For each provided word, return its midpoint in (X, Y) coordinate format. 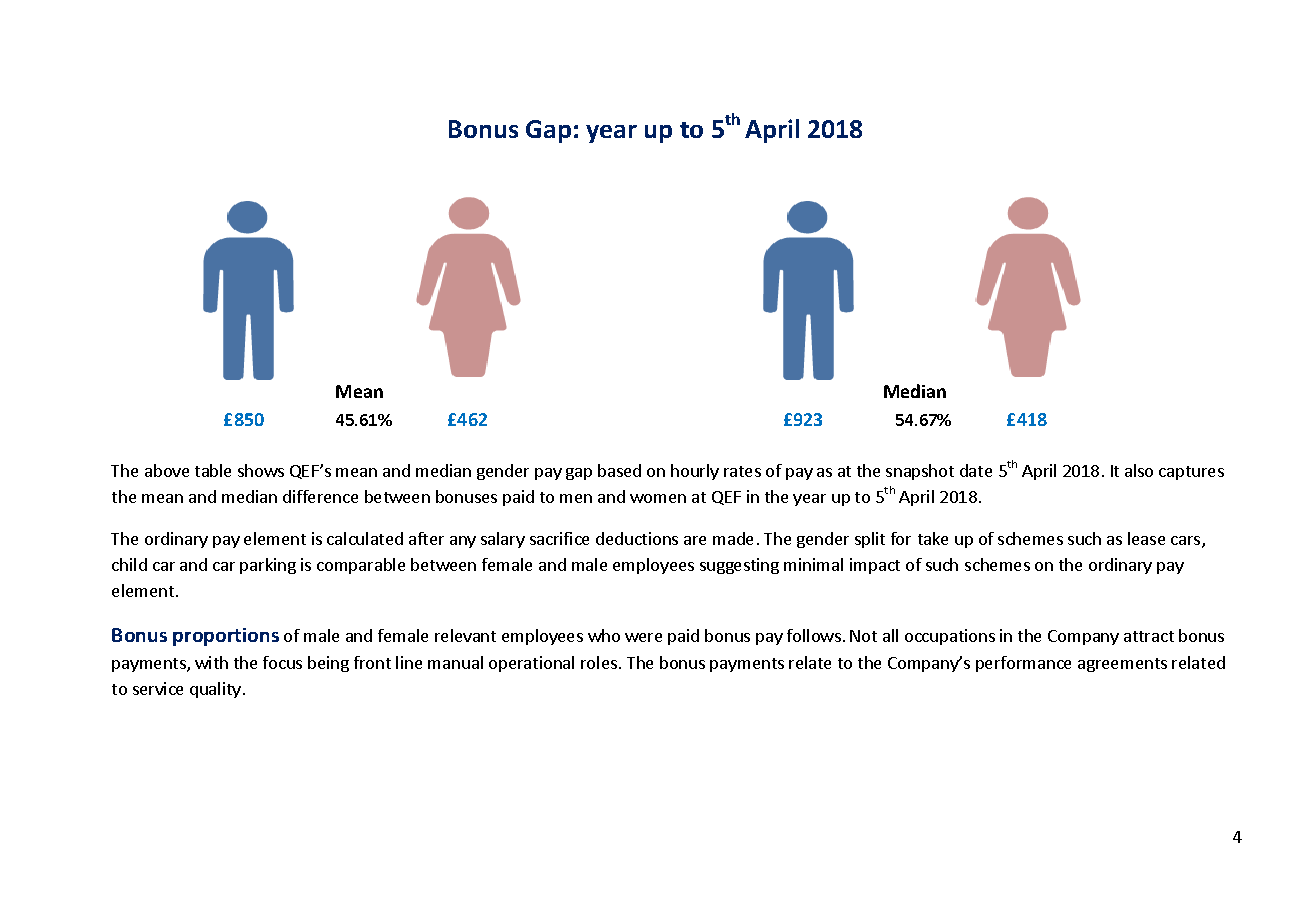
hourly (695, 472)
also (1139, 470)
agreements (1122, 665)
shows (261, 470)
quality (215, 690)
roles (599, 662)
